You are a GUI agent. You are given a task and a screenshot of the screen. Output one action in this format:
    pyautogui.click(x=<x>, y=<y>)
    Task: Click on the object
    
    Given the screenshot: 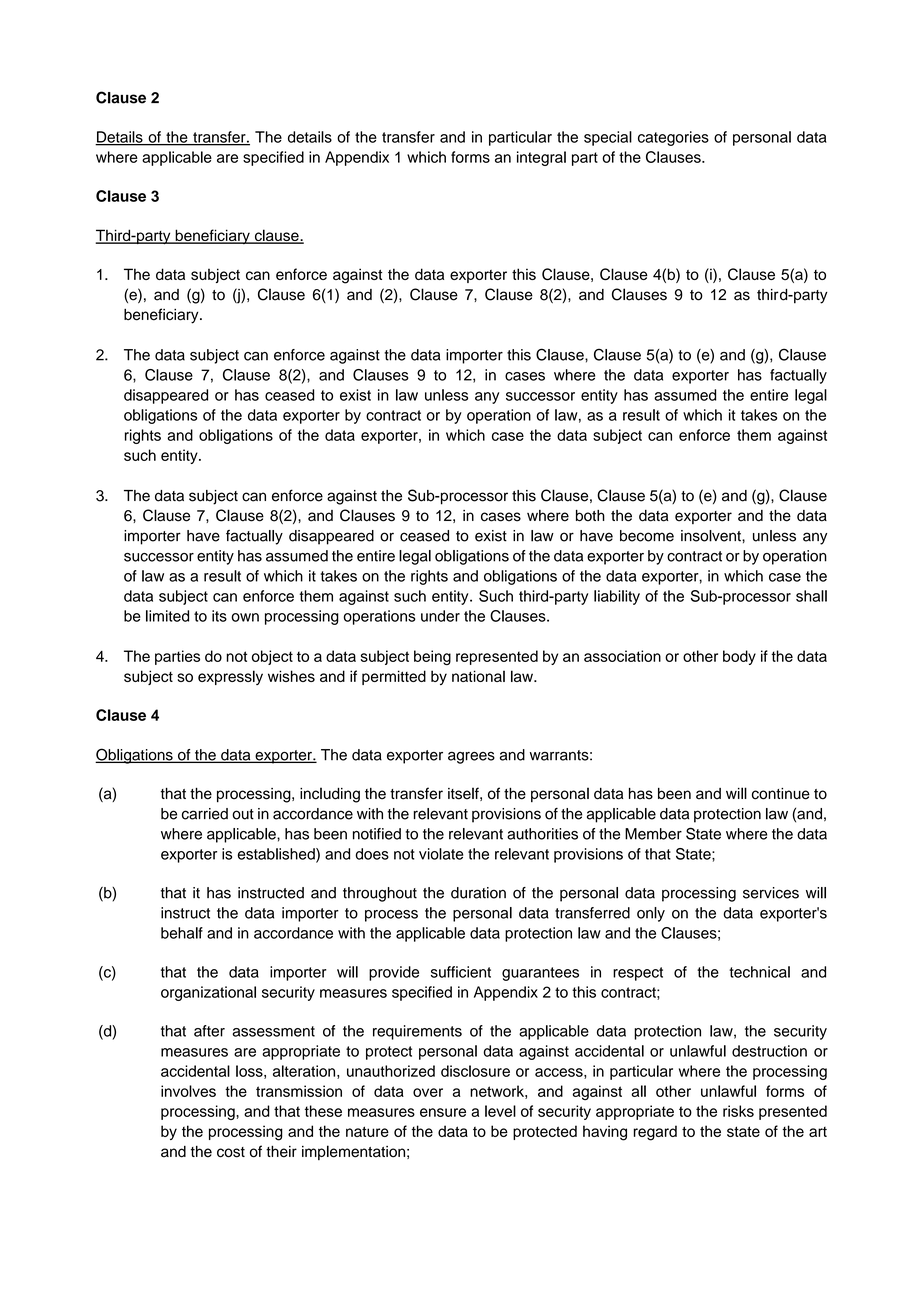 What is the action you would take?
    pyautogui.click(x=272, y=657)
